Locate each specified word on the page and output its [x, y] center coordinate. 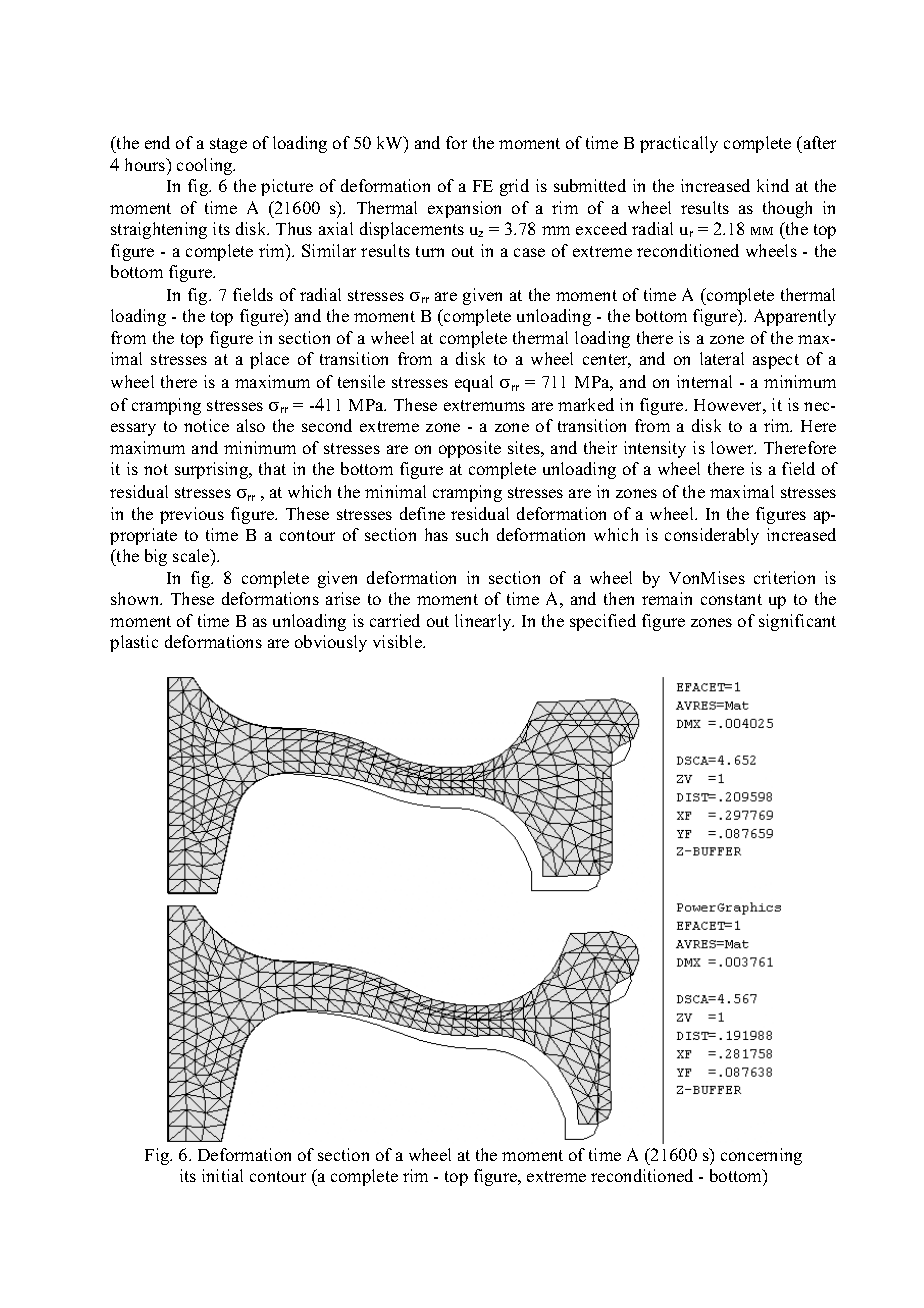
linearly [484, 622]
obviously [331, 643]
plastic [134, 643]
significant [797, 622]
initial [222, 1175]
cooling [206, 166]
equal [474, 383]
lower [733, 447]
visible [398, 641]
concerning [761, 1156]
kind [773, 185]
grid [514, 187]
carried [395, 620]
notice [206, 425]
